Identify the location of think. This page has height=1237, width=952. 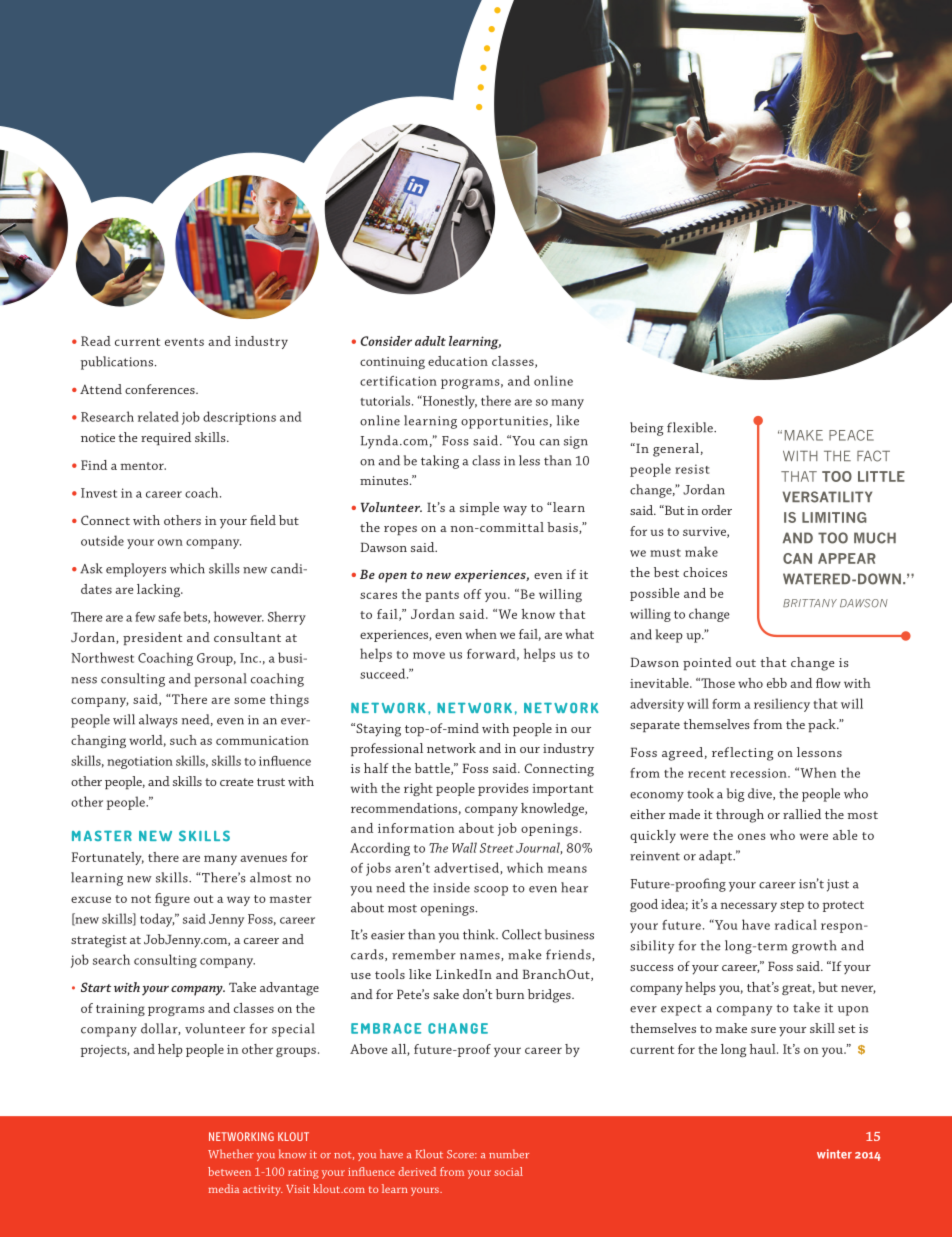
(480, 934).
